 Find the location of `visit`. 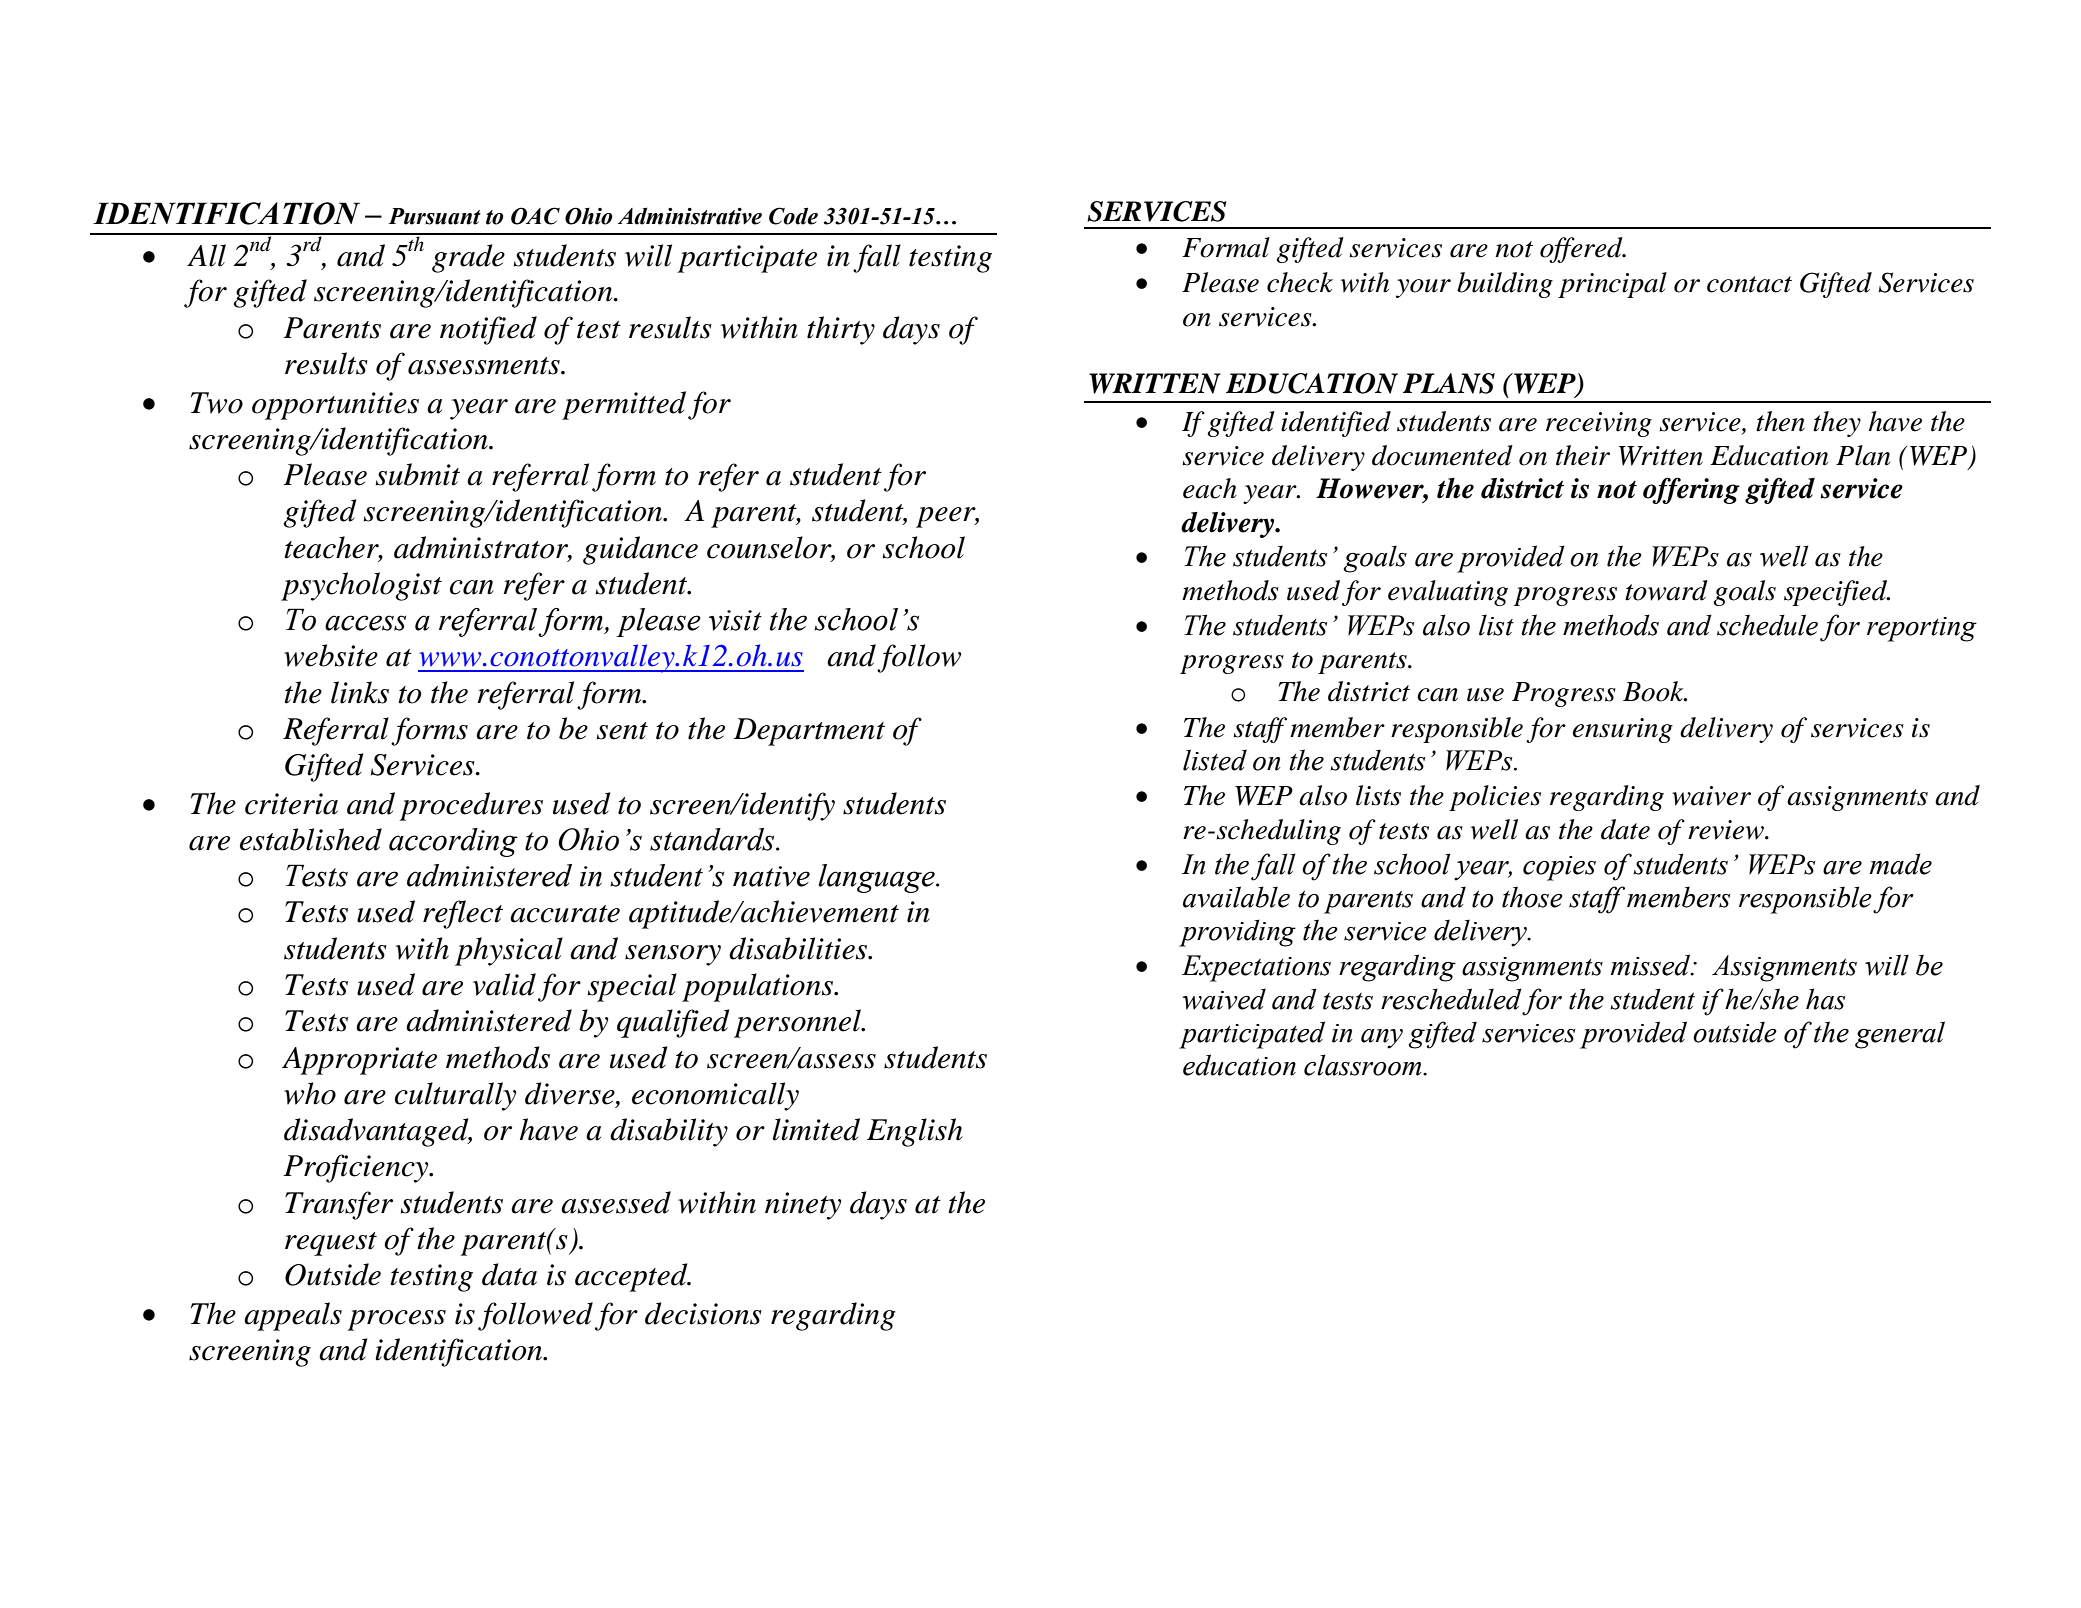

visit is located at coordinates (735, 620).
